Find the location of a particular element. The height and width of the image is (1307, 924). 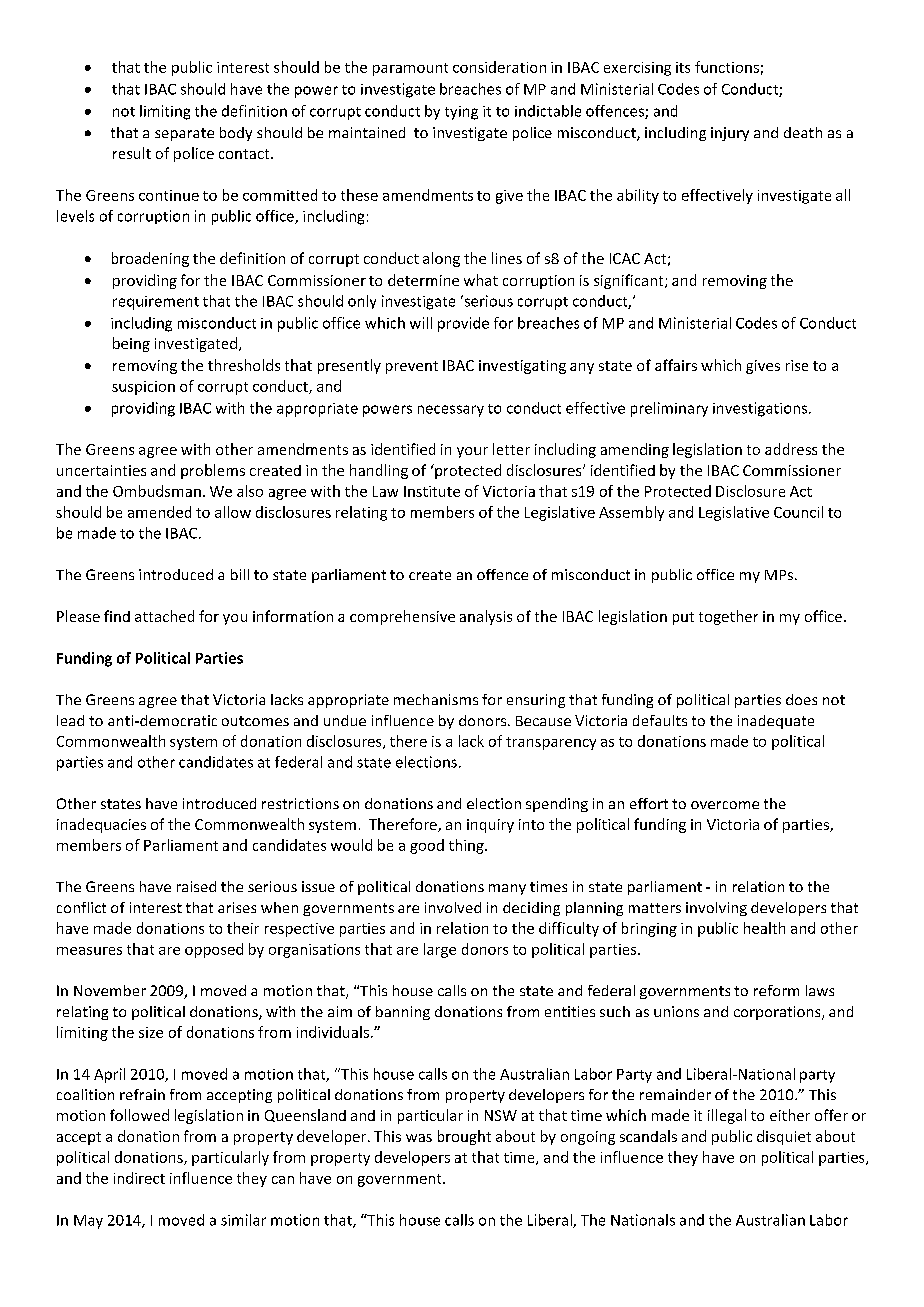

indirect is located at coordinates (139, 1178).
